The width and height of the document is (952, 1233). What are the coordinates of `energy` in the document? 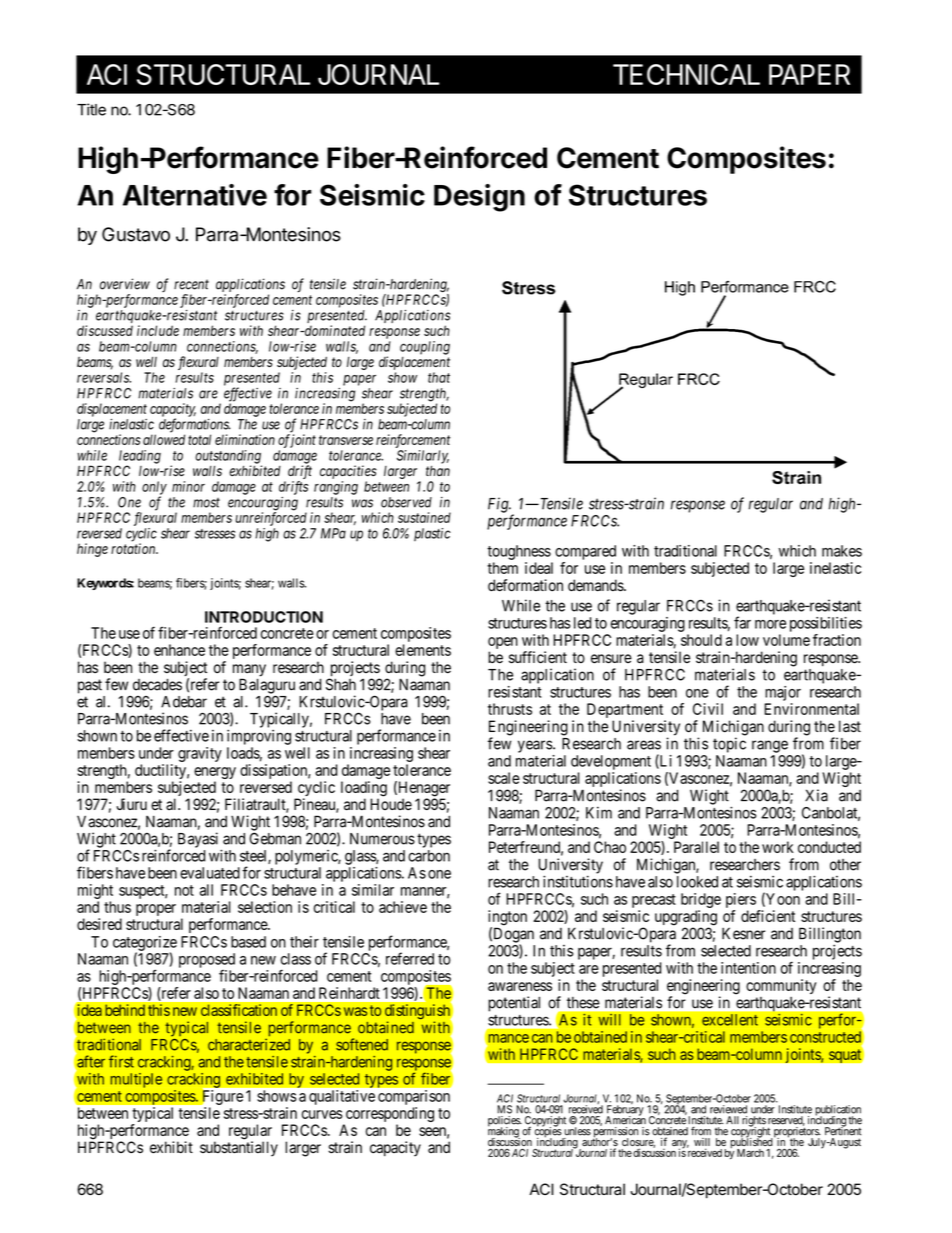 It's located at (215, 774).
